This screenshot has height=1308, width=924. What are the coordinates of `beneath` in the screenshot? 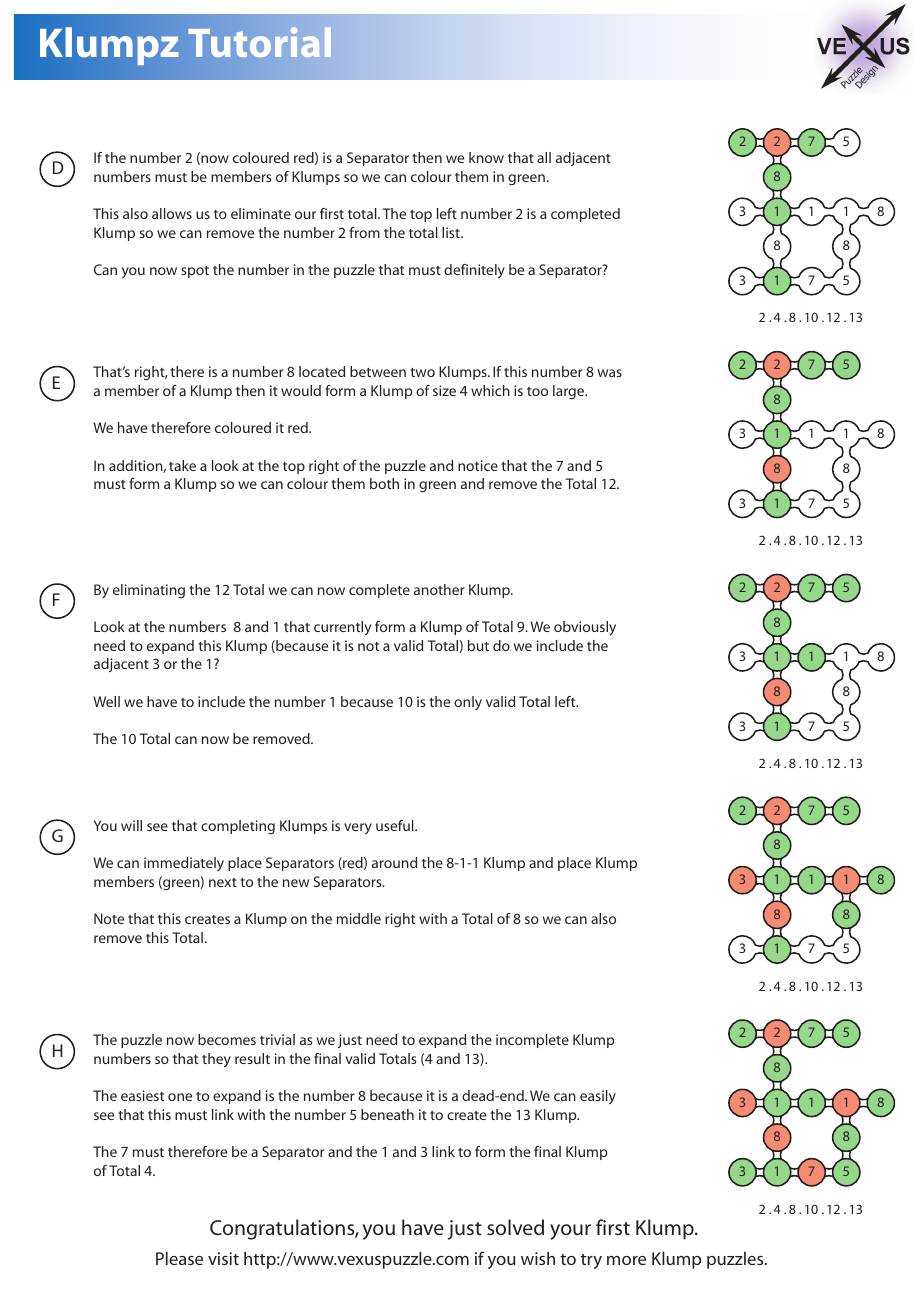 It's located at (387, 1114).
